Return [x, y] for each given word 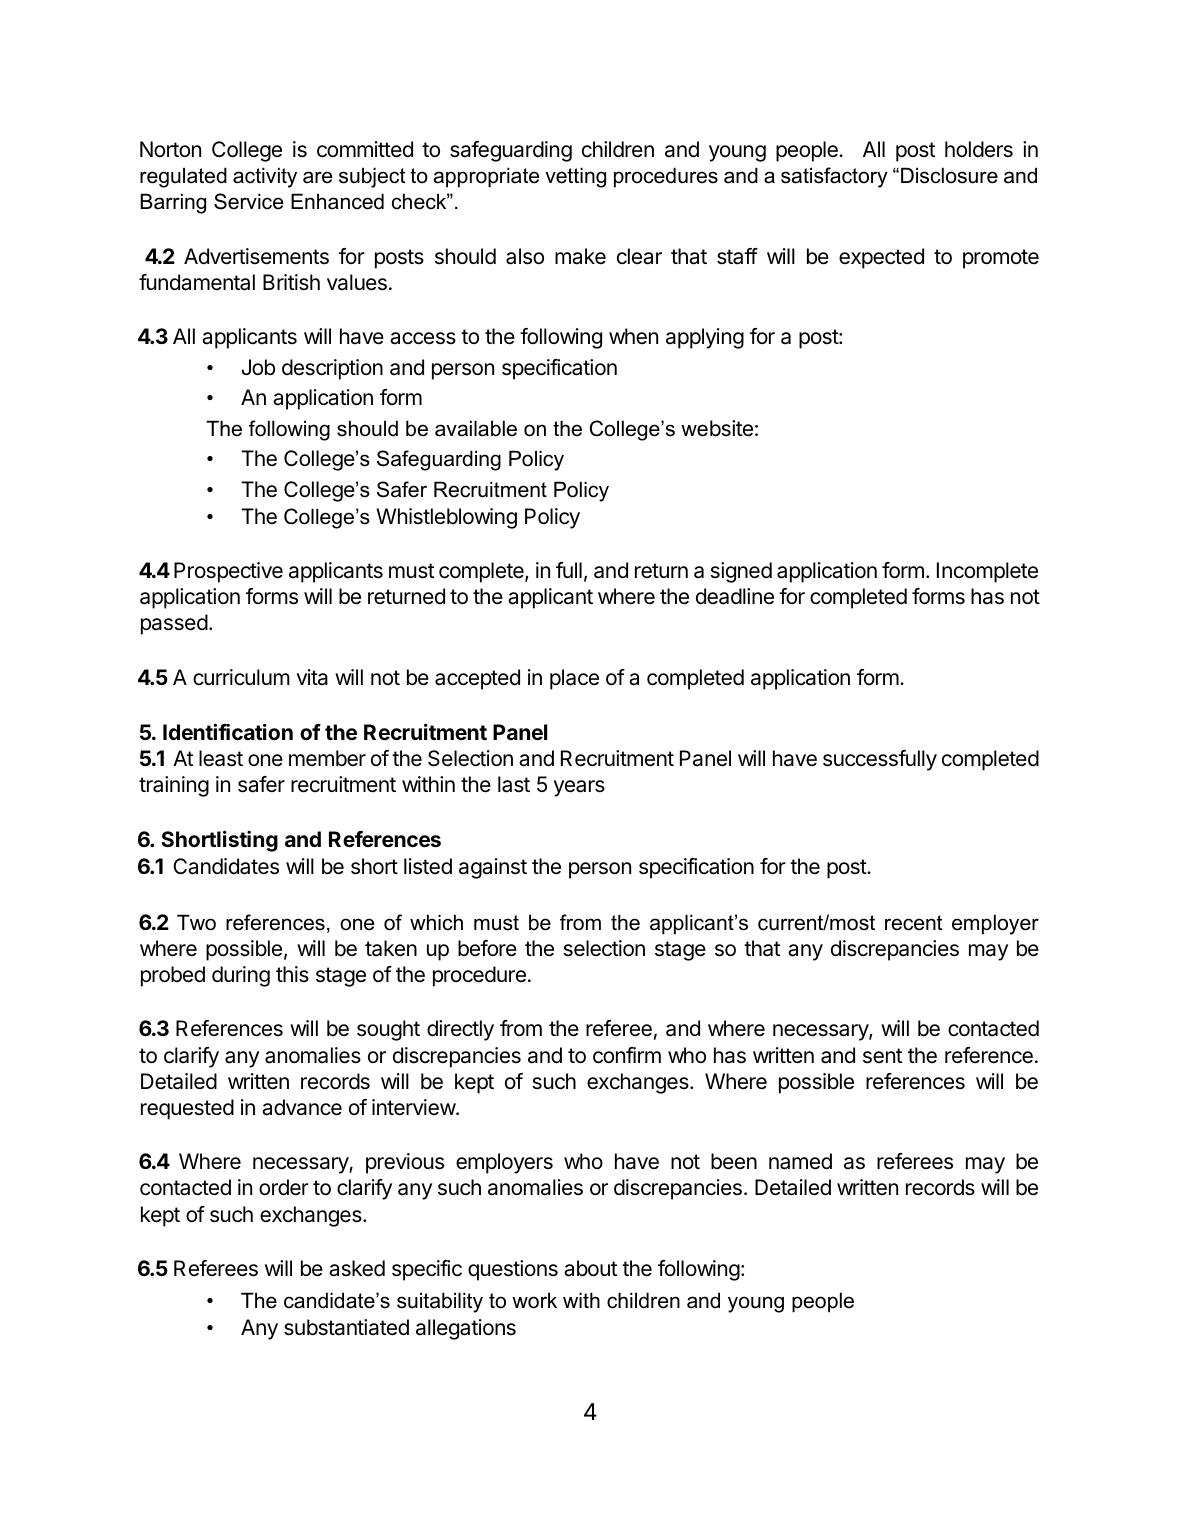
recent [913, 923]
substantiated [346, 1327]
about [590, 1268]
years [579, 788]
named [800, 1161]
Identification [228, 731]
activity [265, 177]
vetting [575, 177]
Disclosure [949, 175]
